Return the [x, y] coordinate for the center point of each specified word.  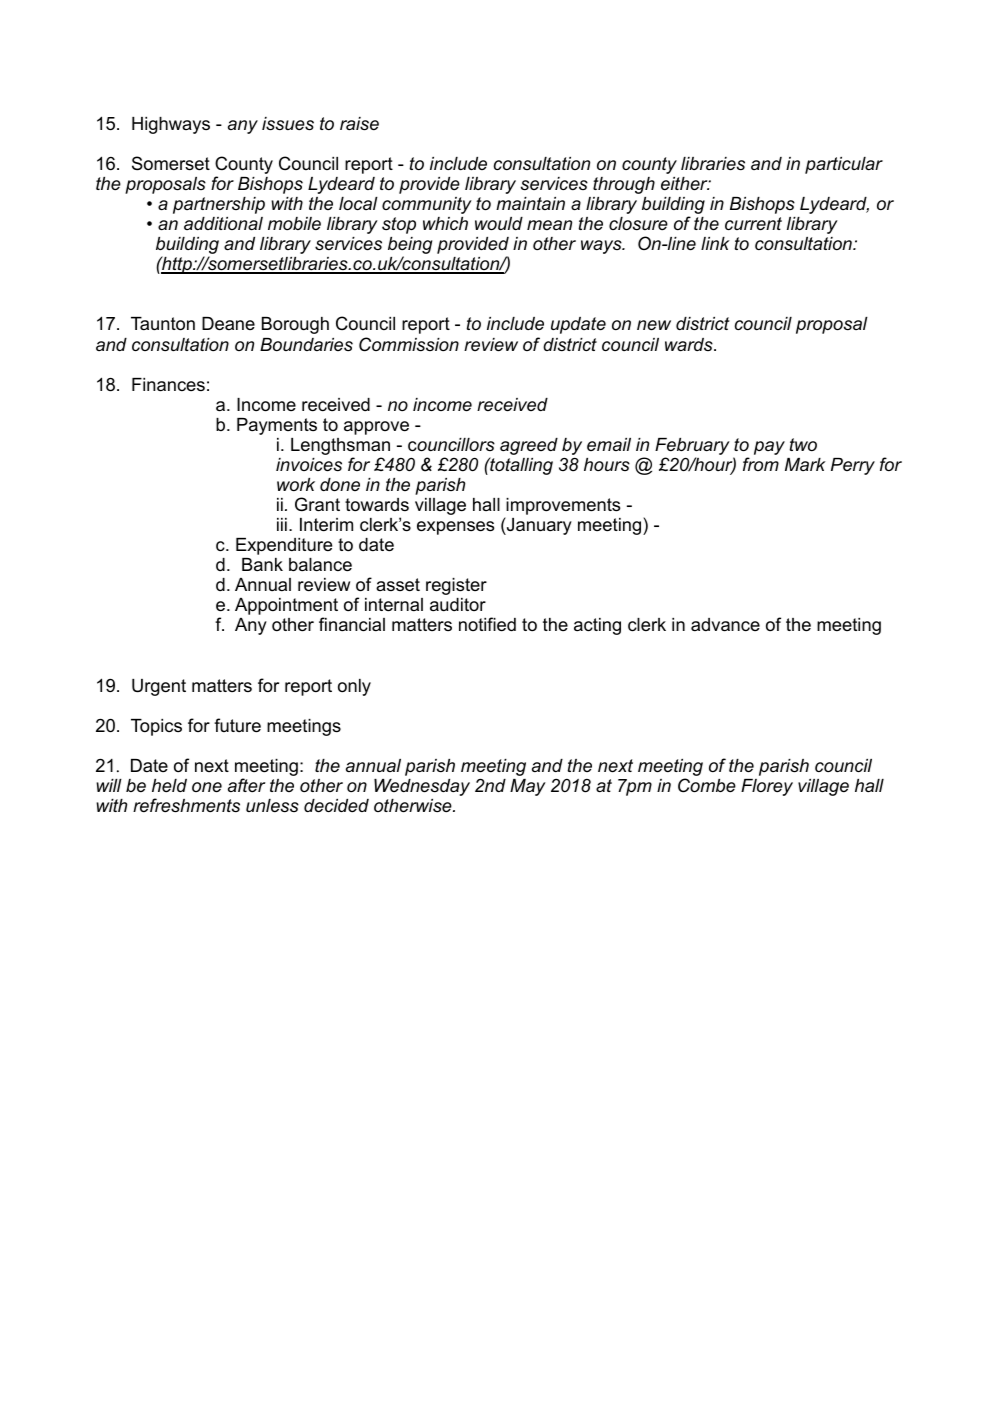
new [654, 325]
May [528, 787]
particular [844, 165]
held [169, 786]
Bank [262, 564]
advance [725, 625]
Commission [409, 344]
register [456, 586]
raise [359, 124]
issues [288, 124]
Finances [168, 385]
